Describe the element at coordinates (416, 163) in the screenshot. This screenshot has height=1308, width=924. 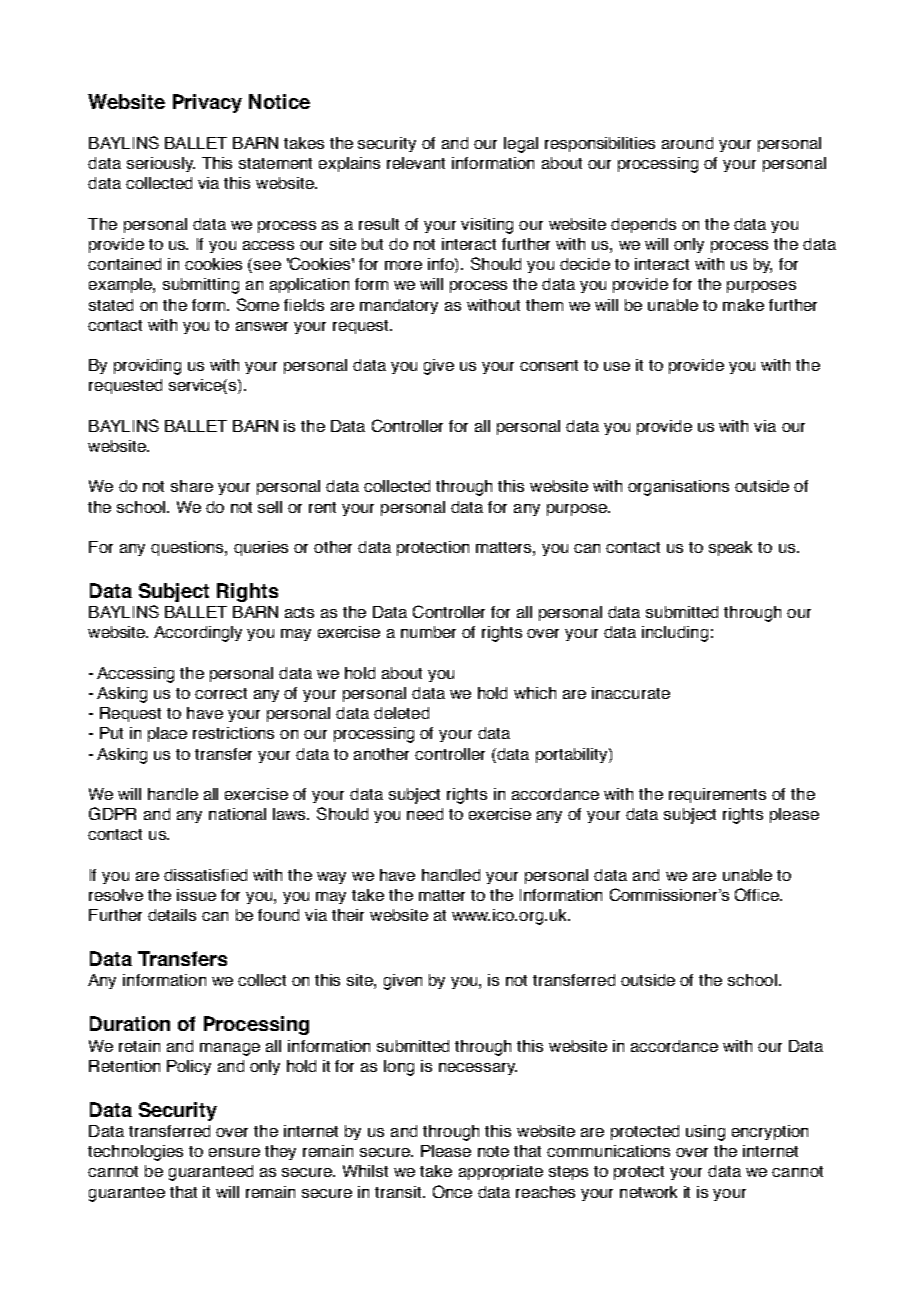
I see `relevant` at that location.
